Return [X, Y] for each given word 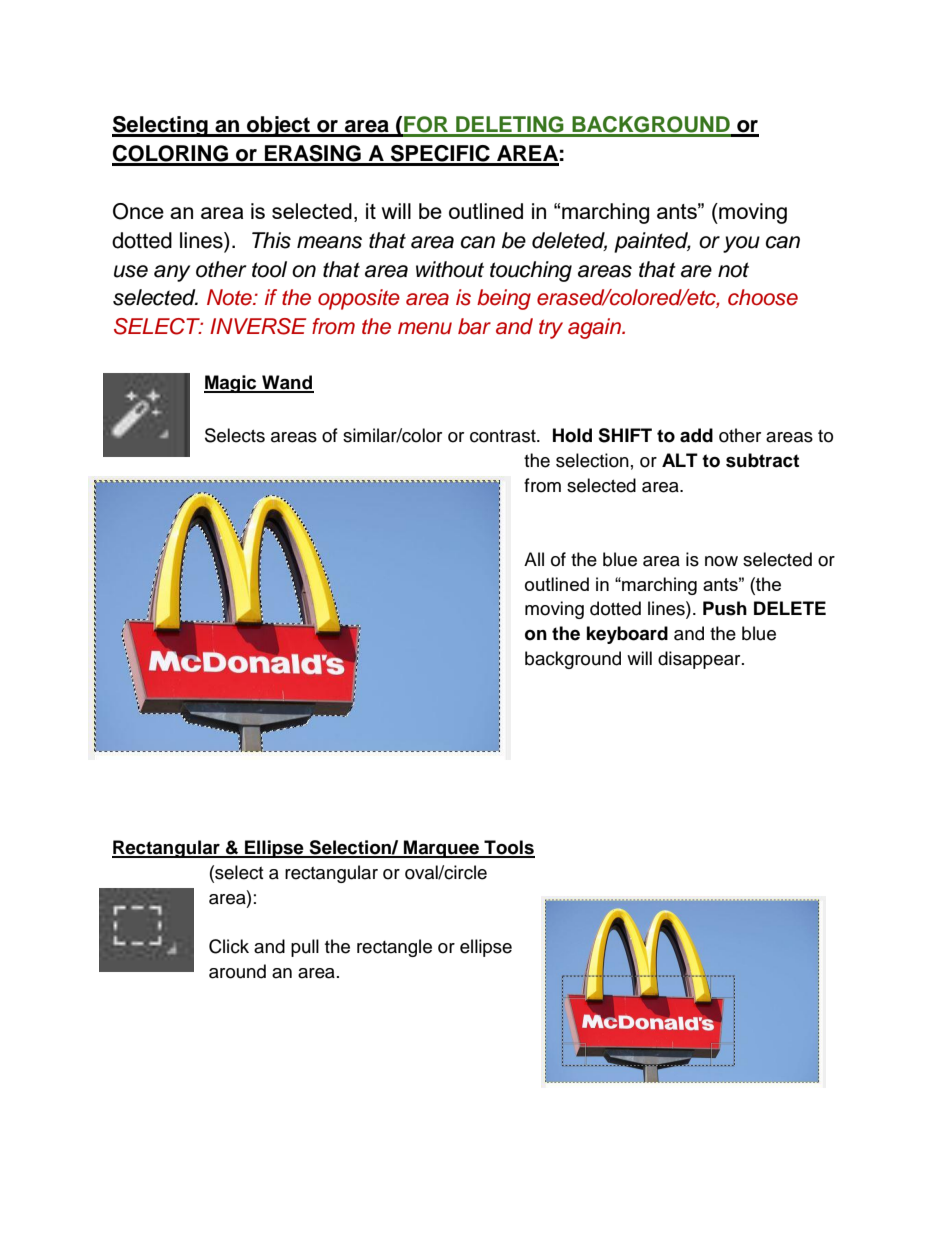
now [721, 561]
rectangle [394, 948]
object [278, 126]
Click [229, 946]
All [534, 559]
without [450, 269]
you [741, 244]
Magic [231, 384]
